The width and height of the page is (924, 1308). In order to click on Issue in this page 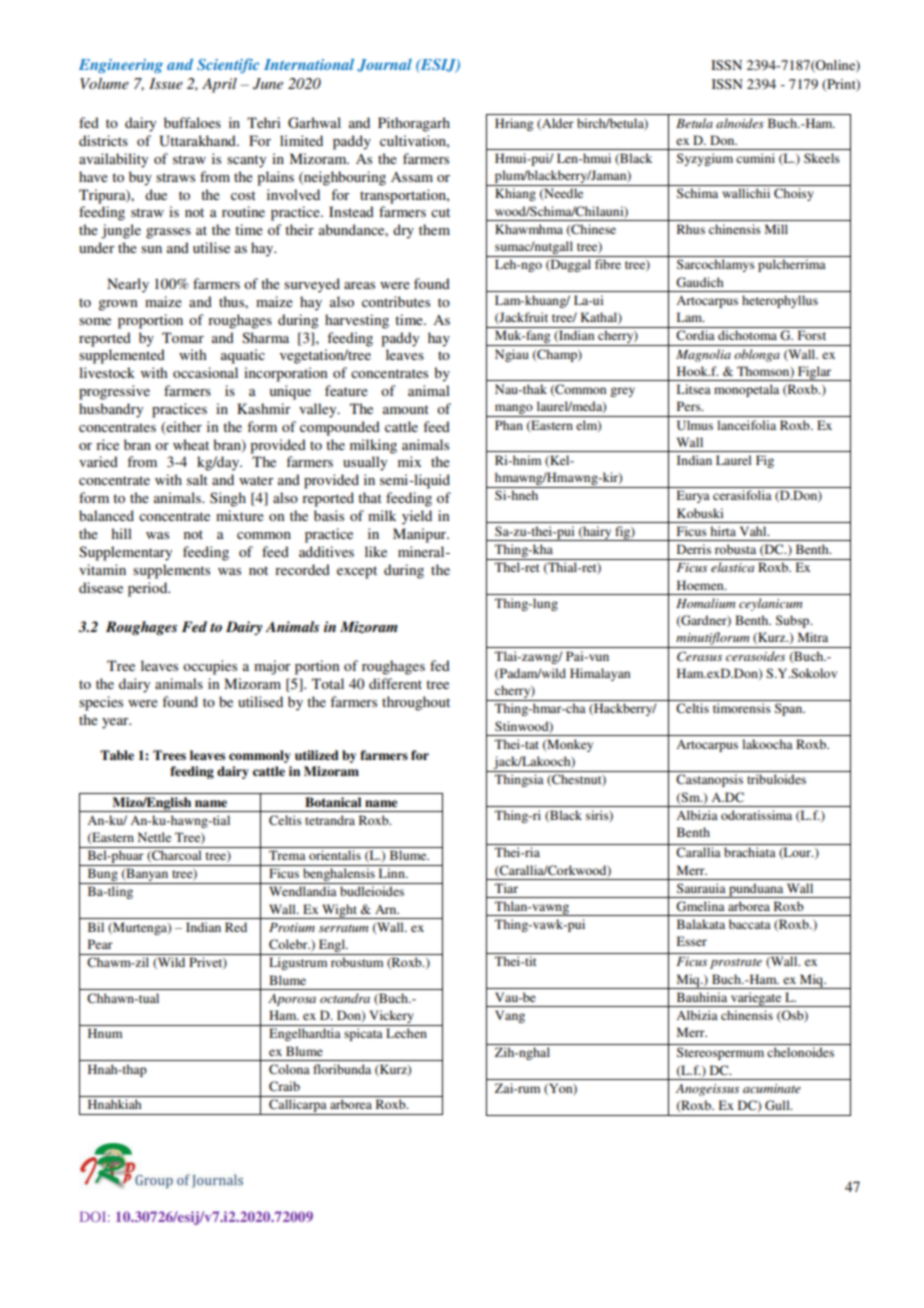, I will do `click(166, 83)`.
